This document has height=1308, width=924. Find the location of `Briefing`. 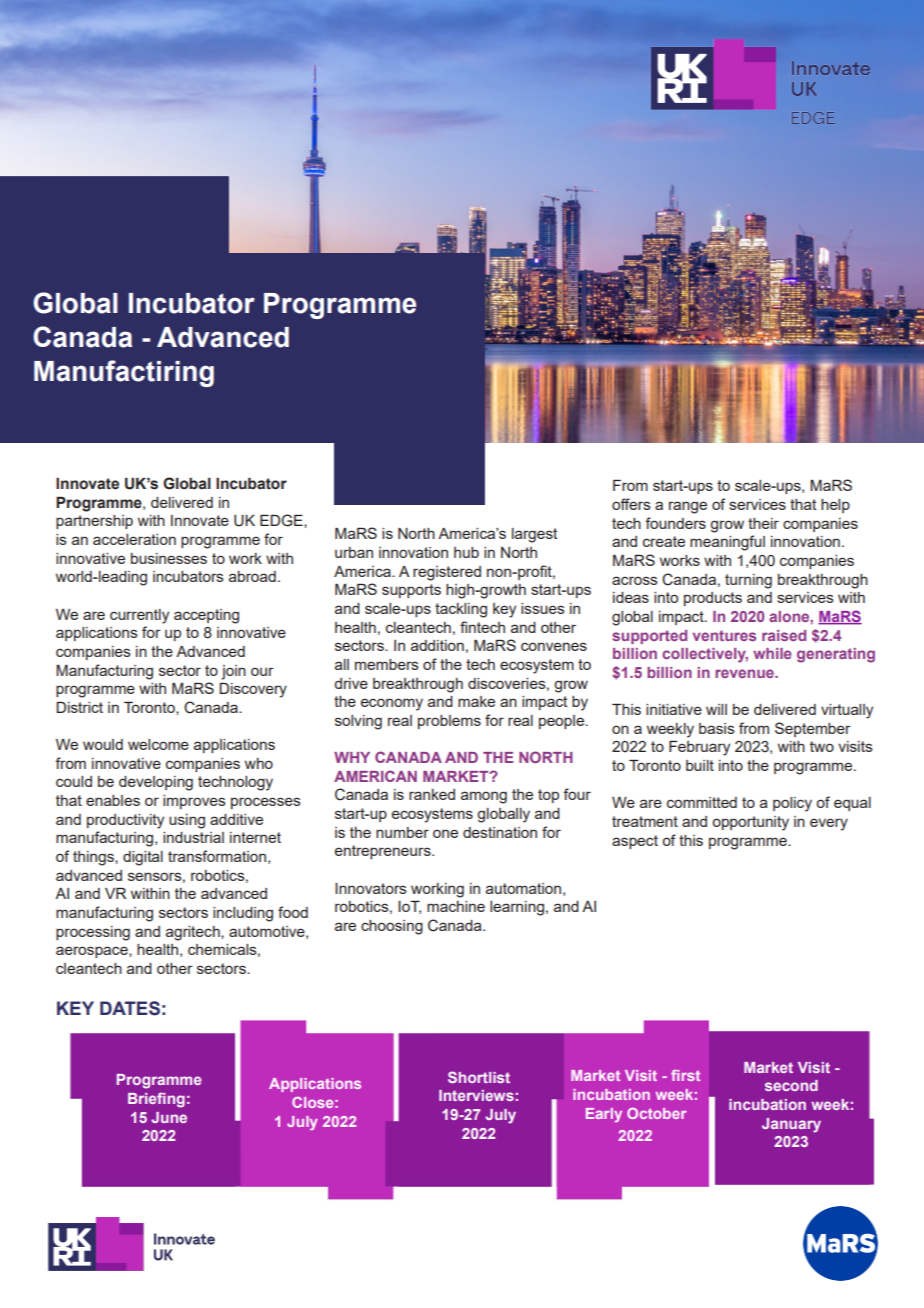

Briefing is located at coordinates (156, 1100).
